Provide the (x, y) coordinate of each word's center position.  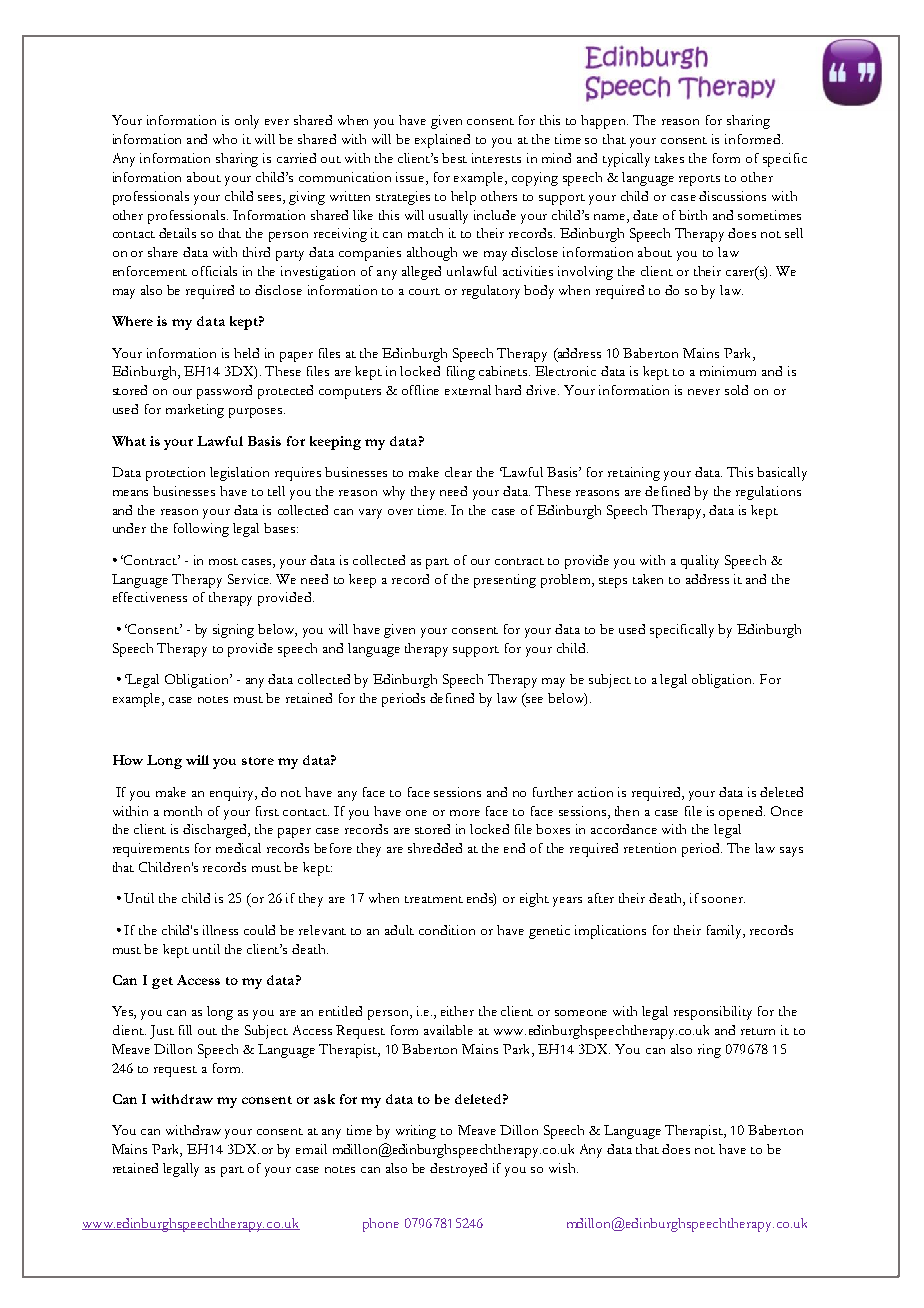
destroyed (458, 1170)
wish (563, 1168)
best (454, 158)
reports (699, 180)
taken (648, 579)
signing (233, 631)
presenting (505, 581)
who (225, 139)
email (311, 1149)
